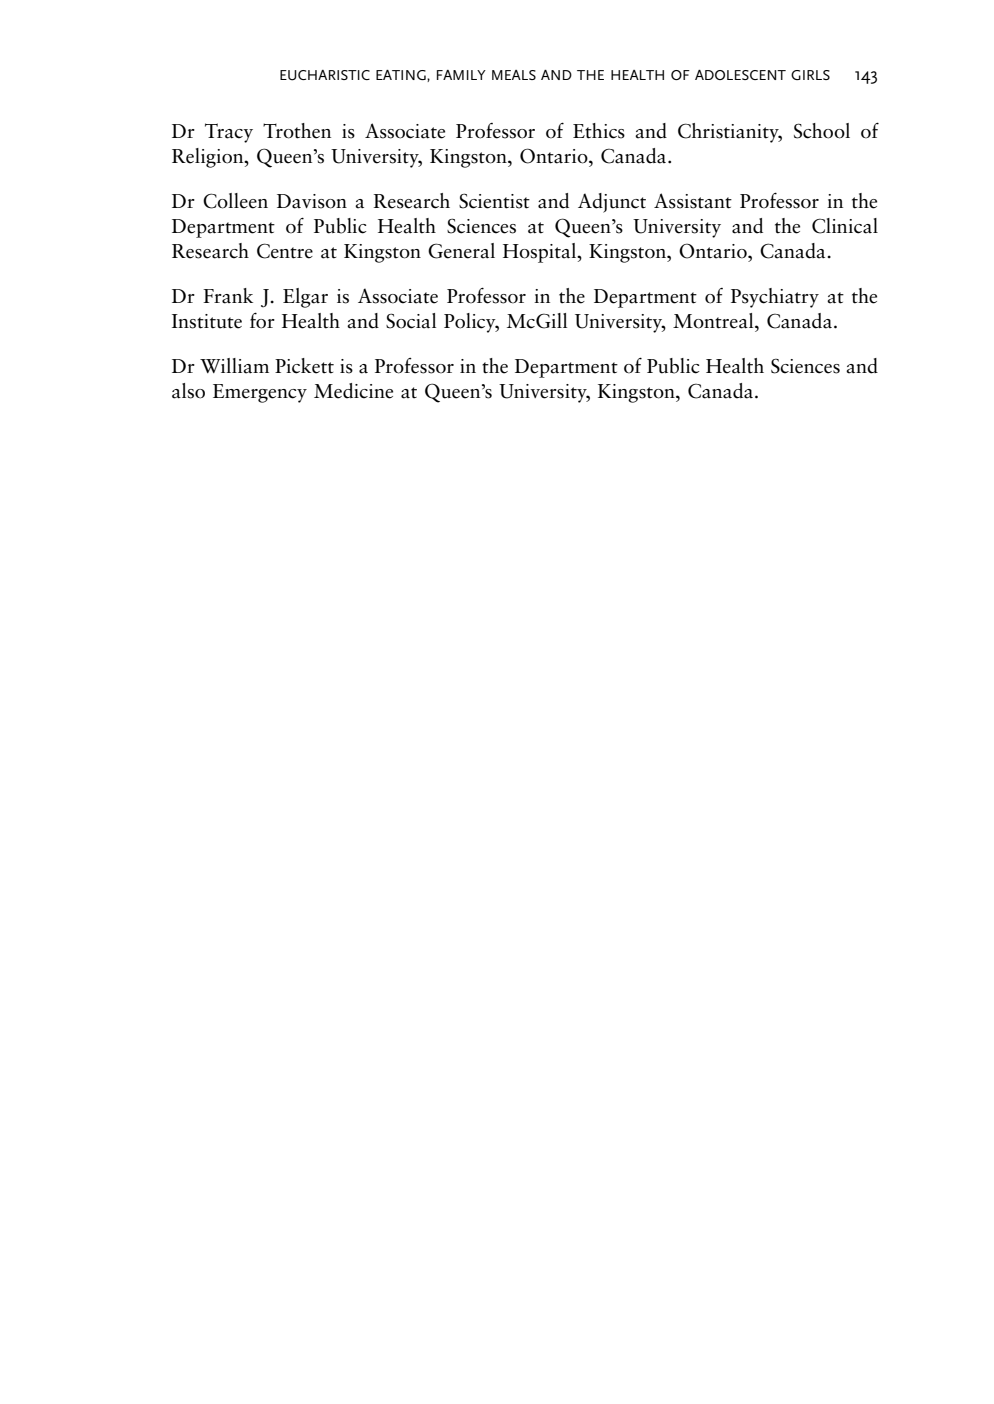  What do you see at coordinates (845, 226) in the screenshot?
I see `Clinical` at bounding box center [845, 226].
